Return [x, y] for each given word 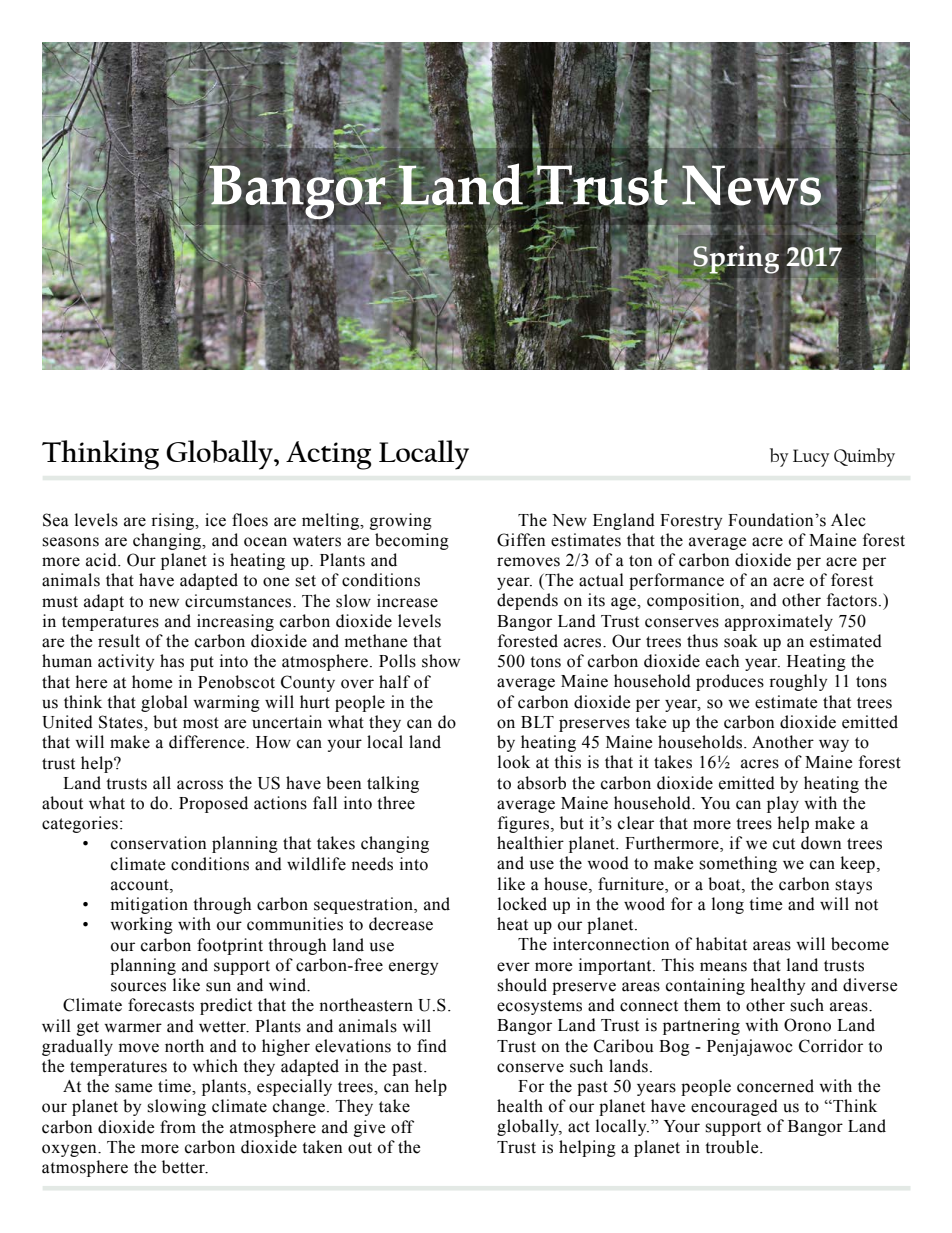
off [402, 1127]
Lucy [811, 458]
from [178, 1127]
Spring [736, 259]
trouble [733, 1147]
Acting [329, 455]
